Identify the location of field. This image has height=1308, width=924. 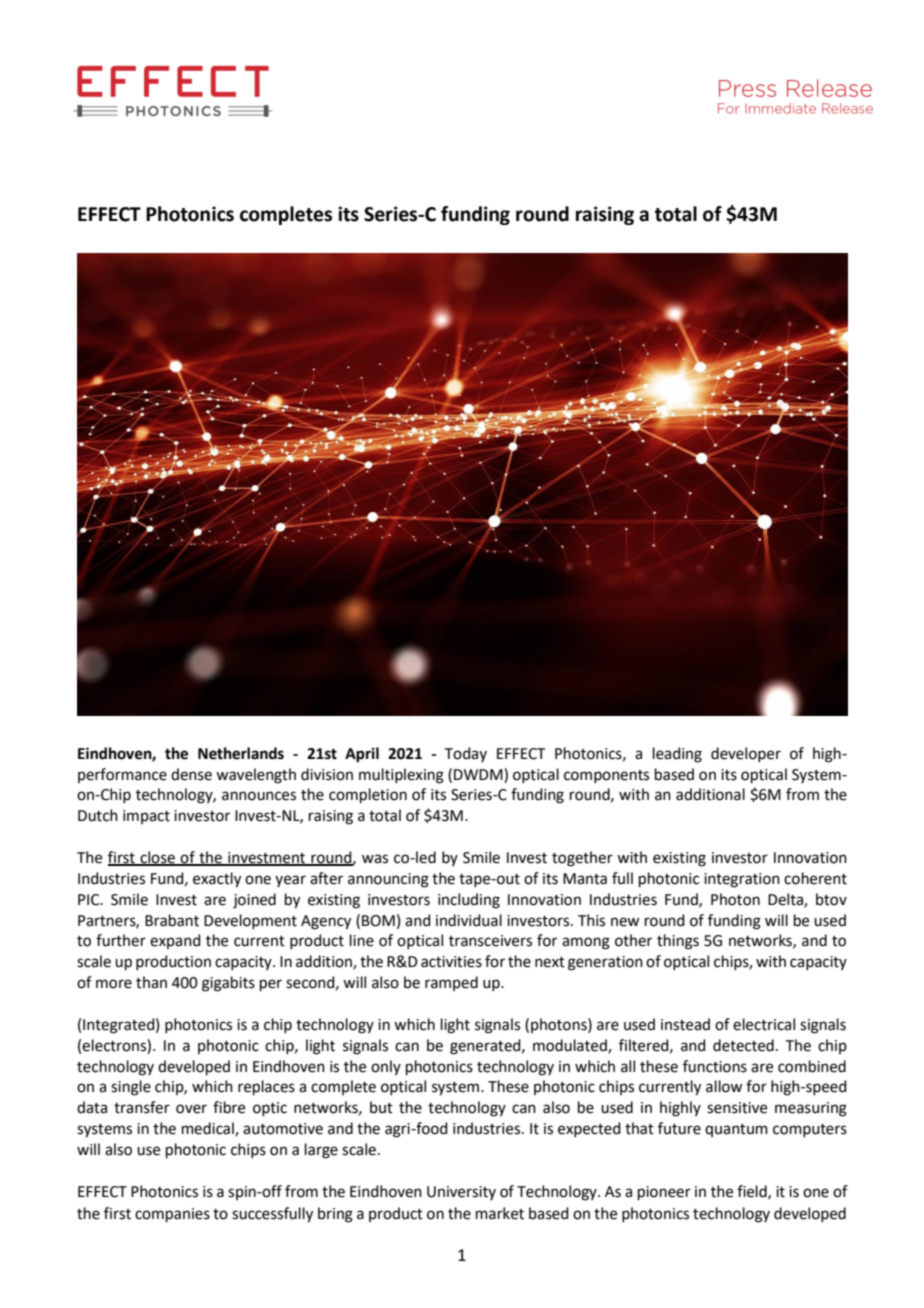
(753, 1192).
